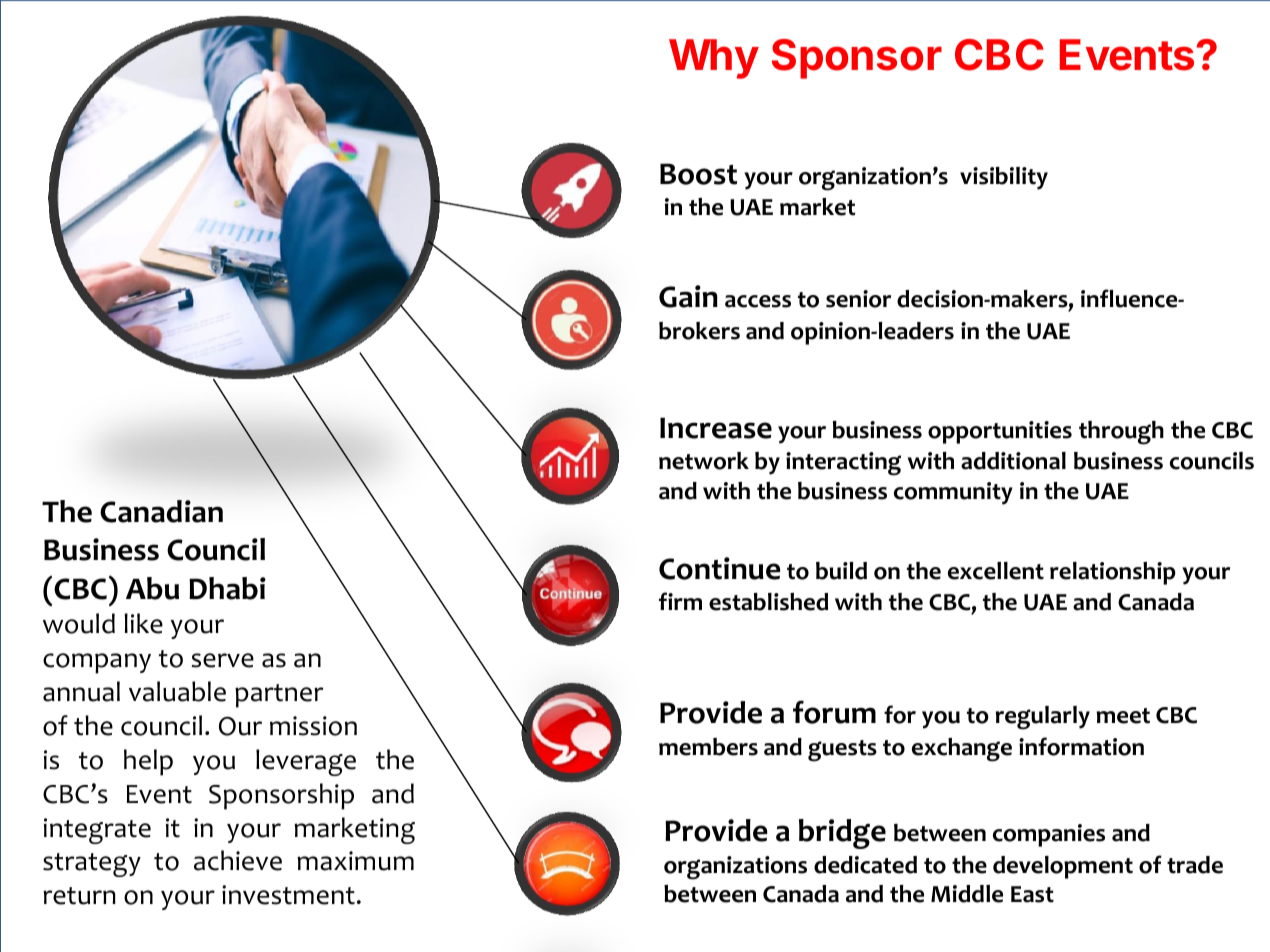  What do you see at coordinates (842, 834) in the image?
I see `bridge` at bounding box center [842, 834].
